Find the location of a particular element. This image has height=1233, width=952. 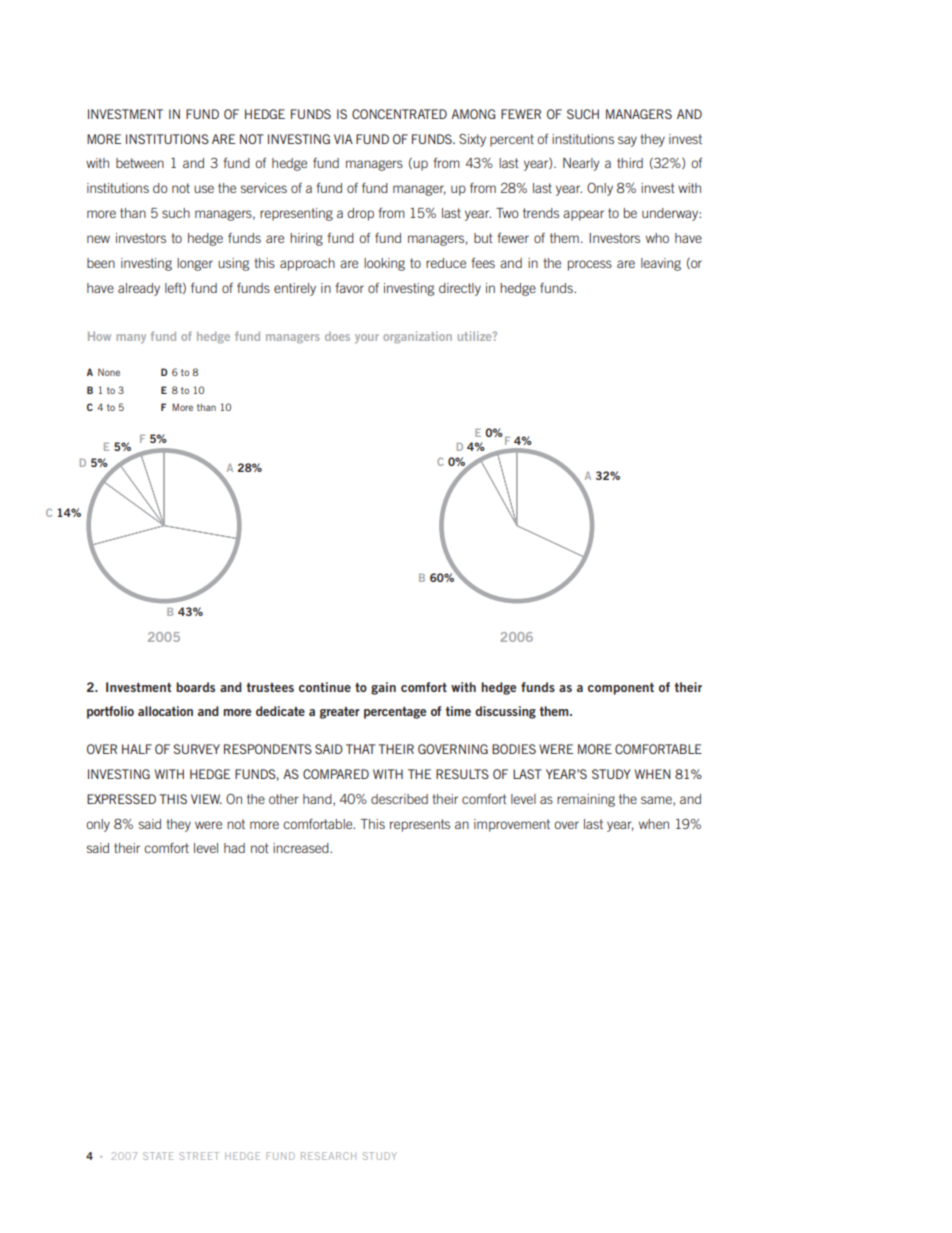

had is located at coordinates (234, 848).
